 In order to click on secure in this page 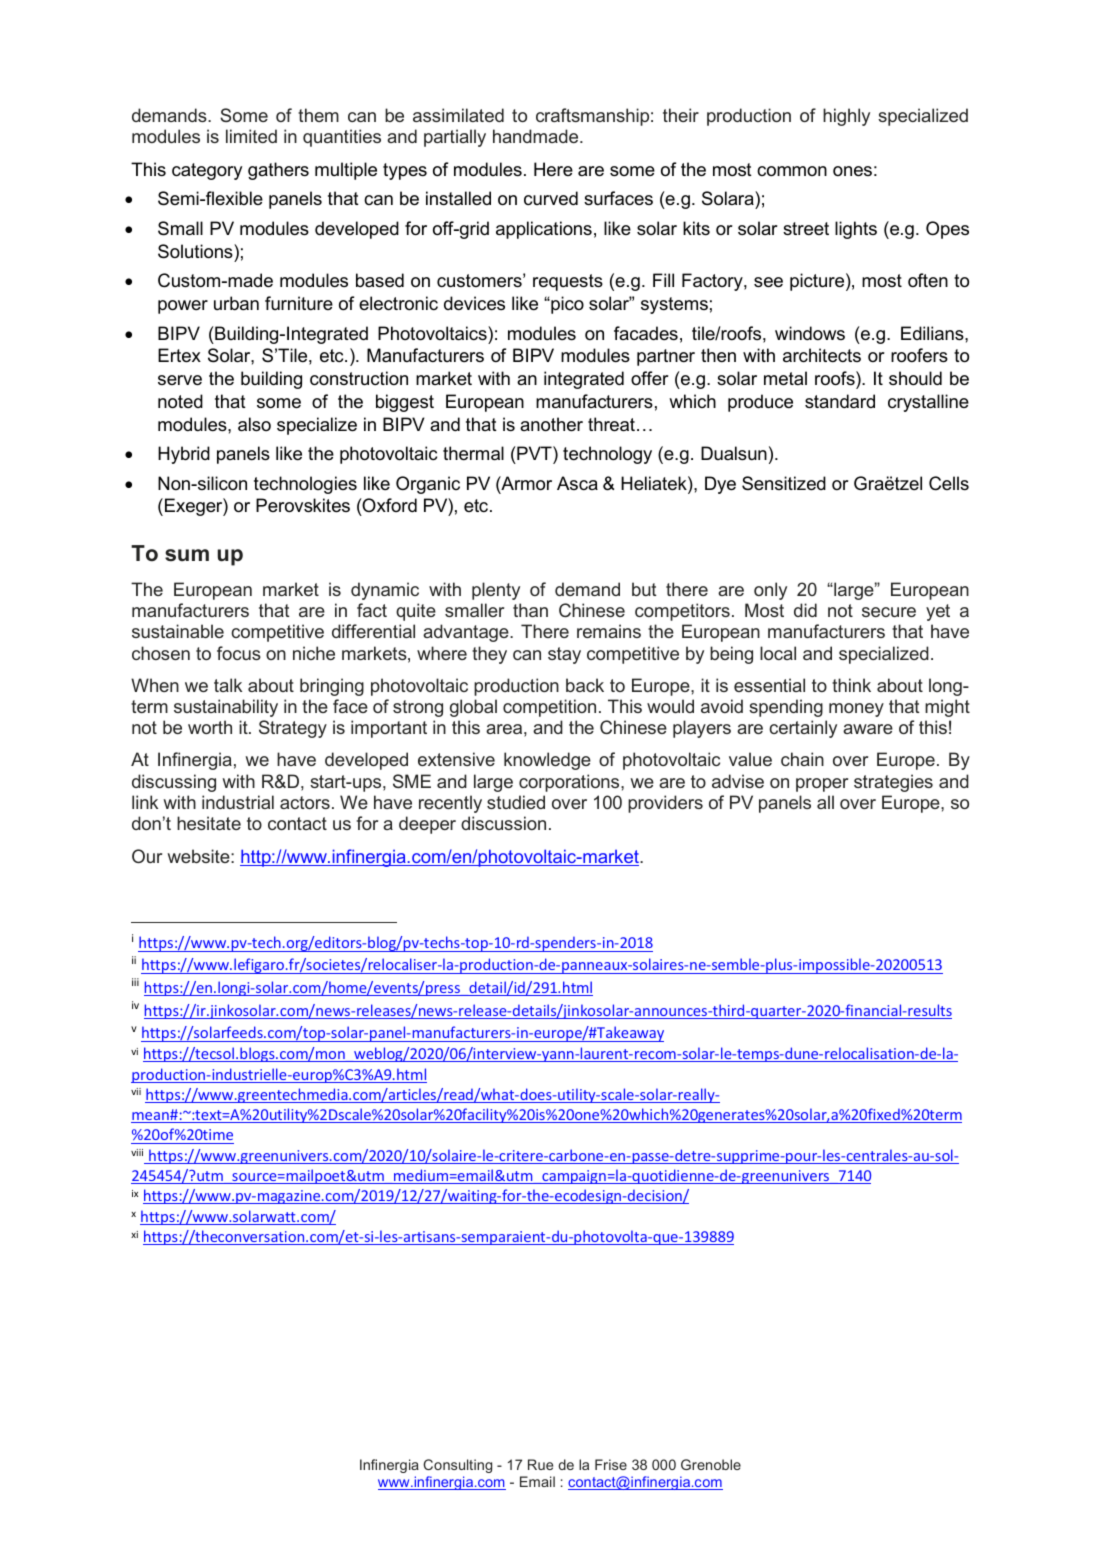, I will do `click(889, 612)`.
